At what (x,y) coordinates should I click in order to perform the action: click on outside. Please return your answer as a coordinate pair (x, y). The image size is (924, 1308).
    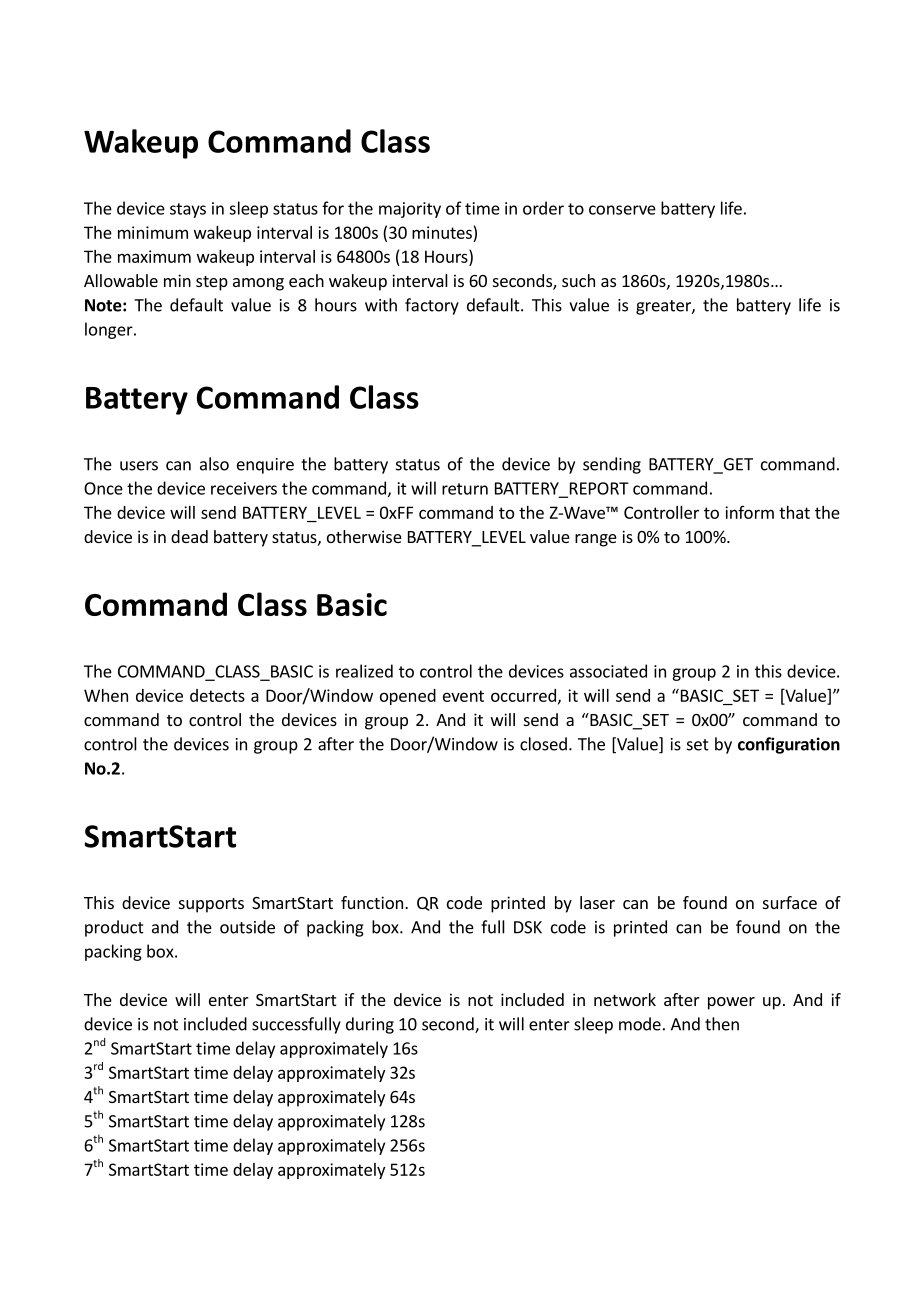
    Looking at the image, I should click on (247, 927).
